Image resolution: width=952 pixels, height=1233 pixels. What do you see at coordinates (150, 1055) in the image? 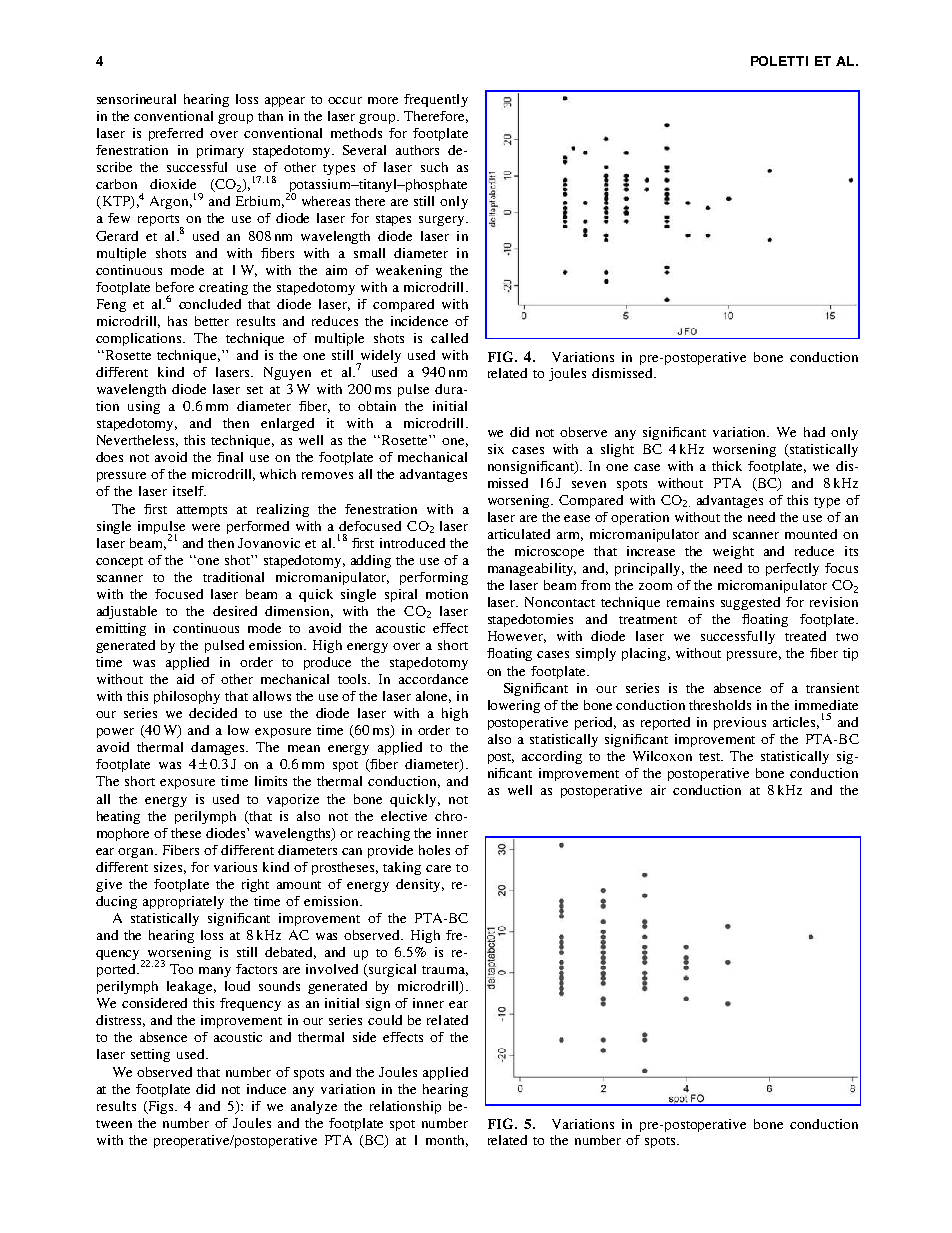
I see `setting` at bounding box center [150, 1055].
